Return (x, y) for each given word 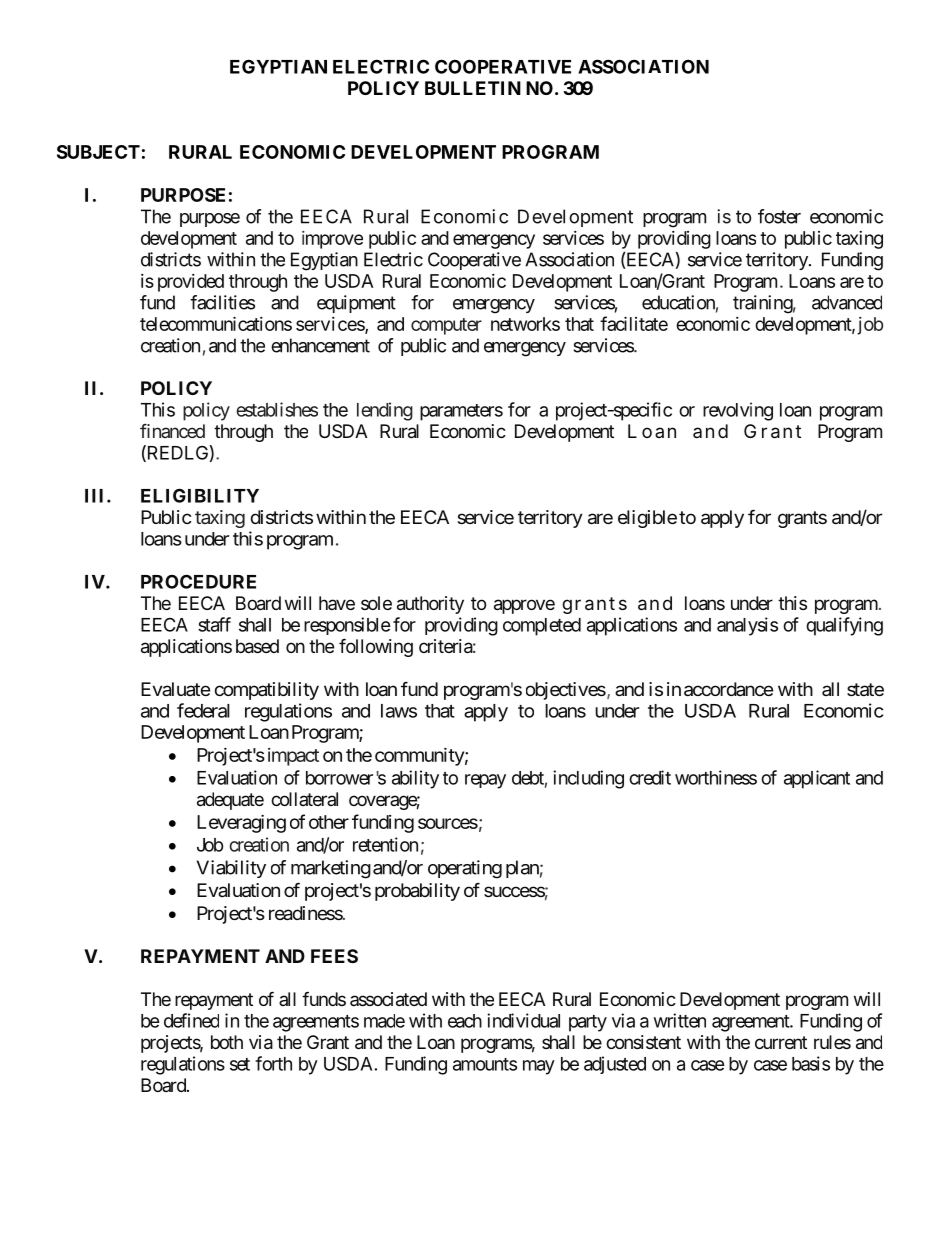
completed (542, 627)
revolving (738, 411)
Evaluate (175, 689)
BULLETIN (473, 88)
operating (465, 869)
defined (191, 1020)
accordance (728, 689)
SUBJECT (98, 152)
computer (446, 326)
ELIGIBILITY (200, 495)
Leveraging (241, 824)
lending (385, 411)
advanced (847, 302)
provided (191, 283)
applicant (817, 779)
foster (779, 216)
